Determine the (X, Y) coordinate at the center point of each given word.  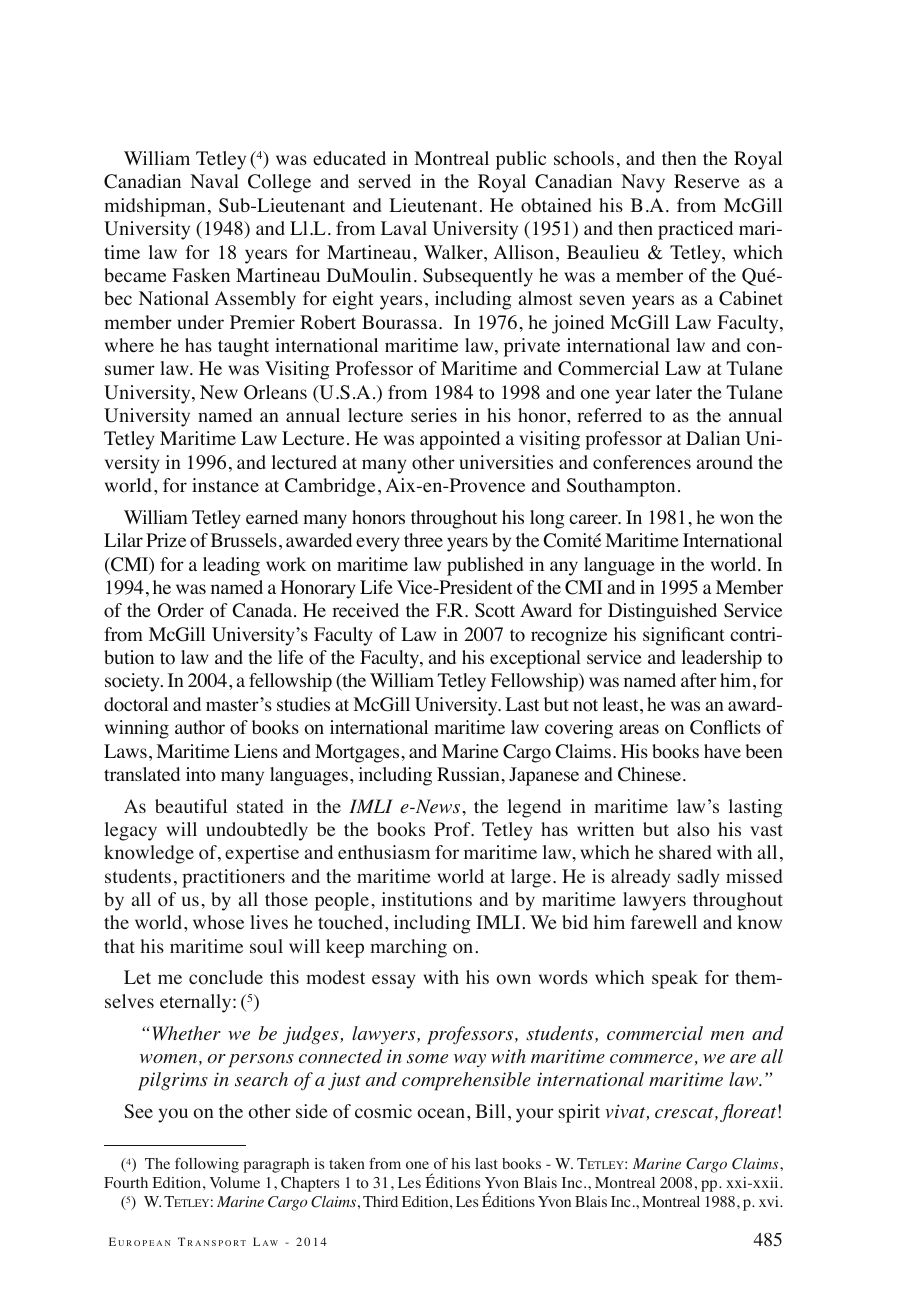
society (133, 682)
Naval (214, 181)
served (384, 181)
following (207, 1165)
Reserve (707, 181)
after (699, 680)
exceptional (535, 659)
